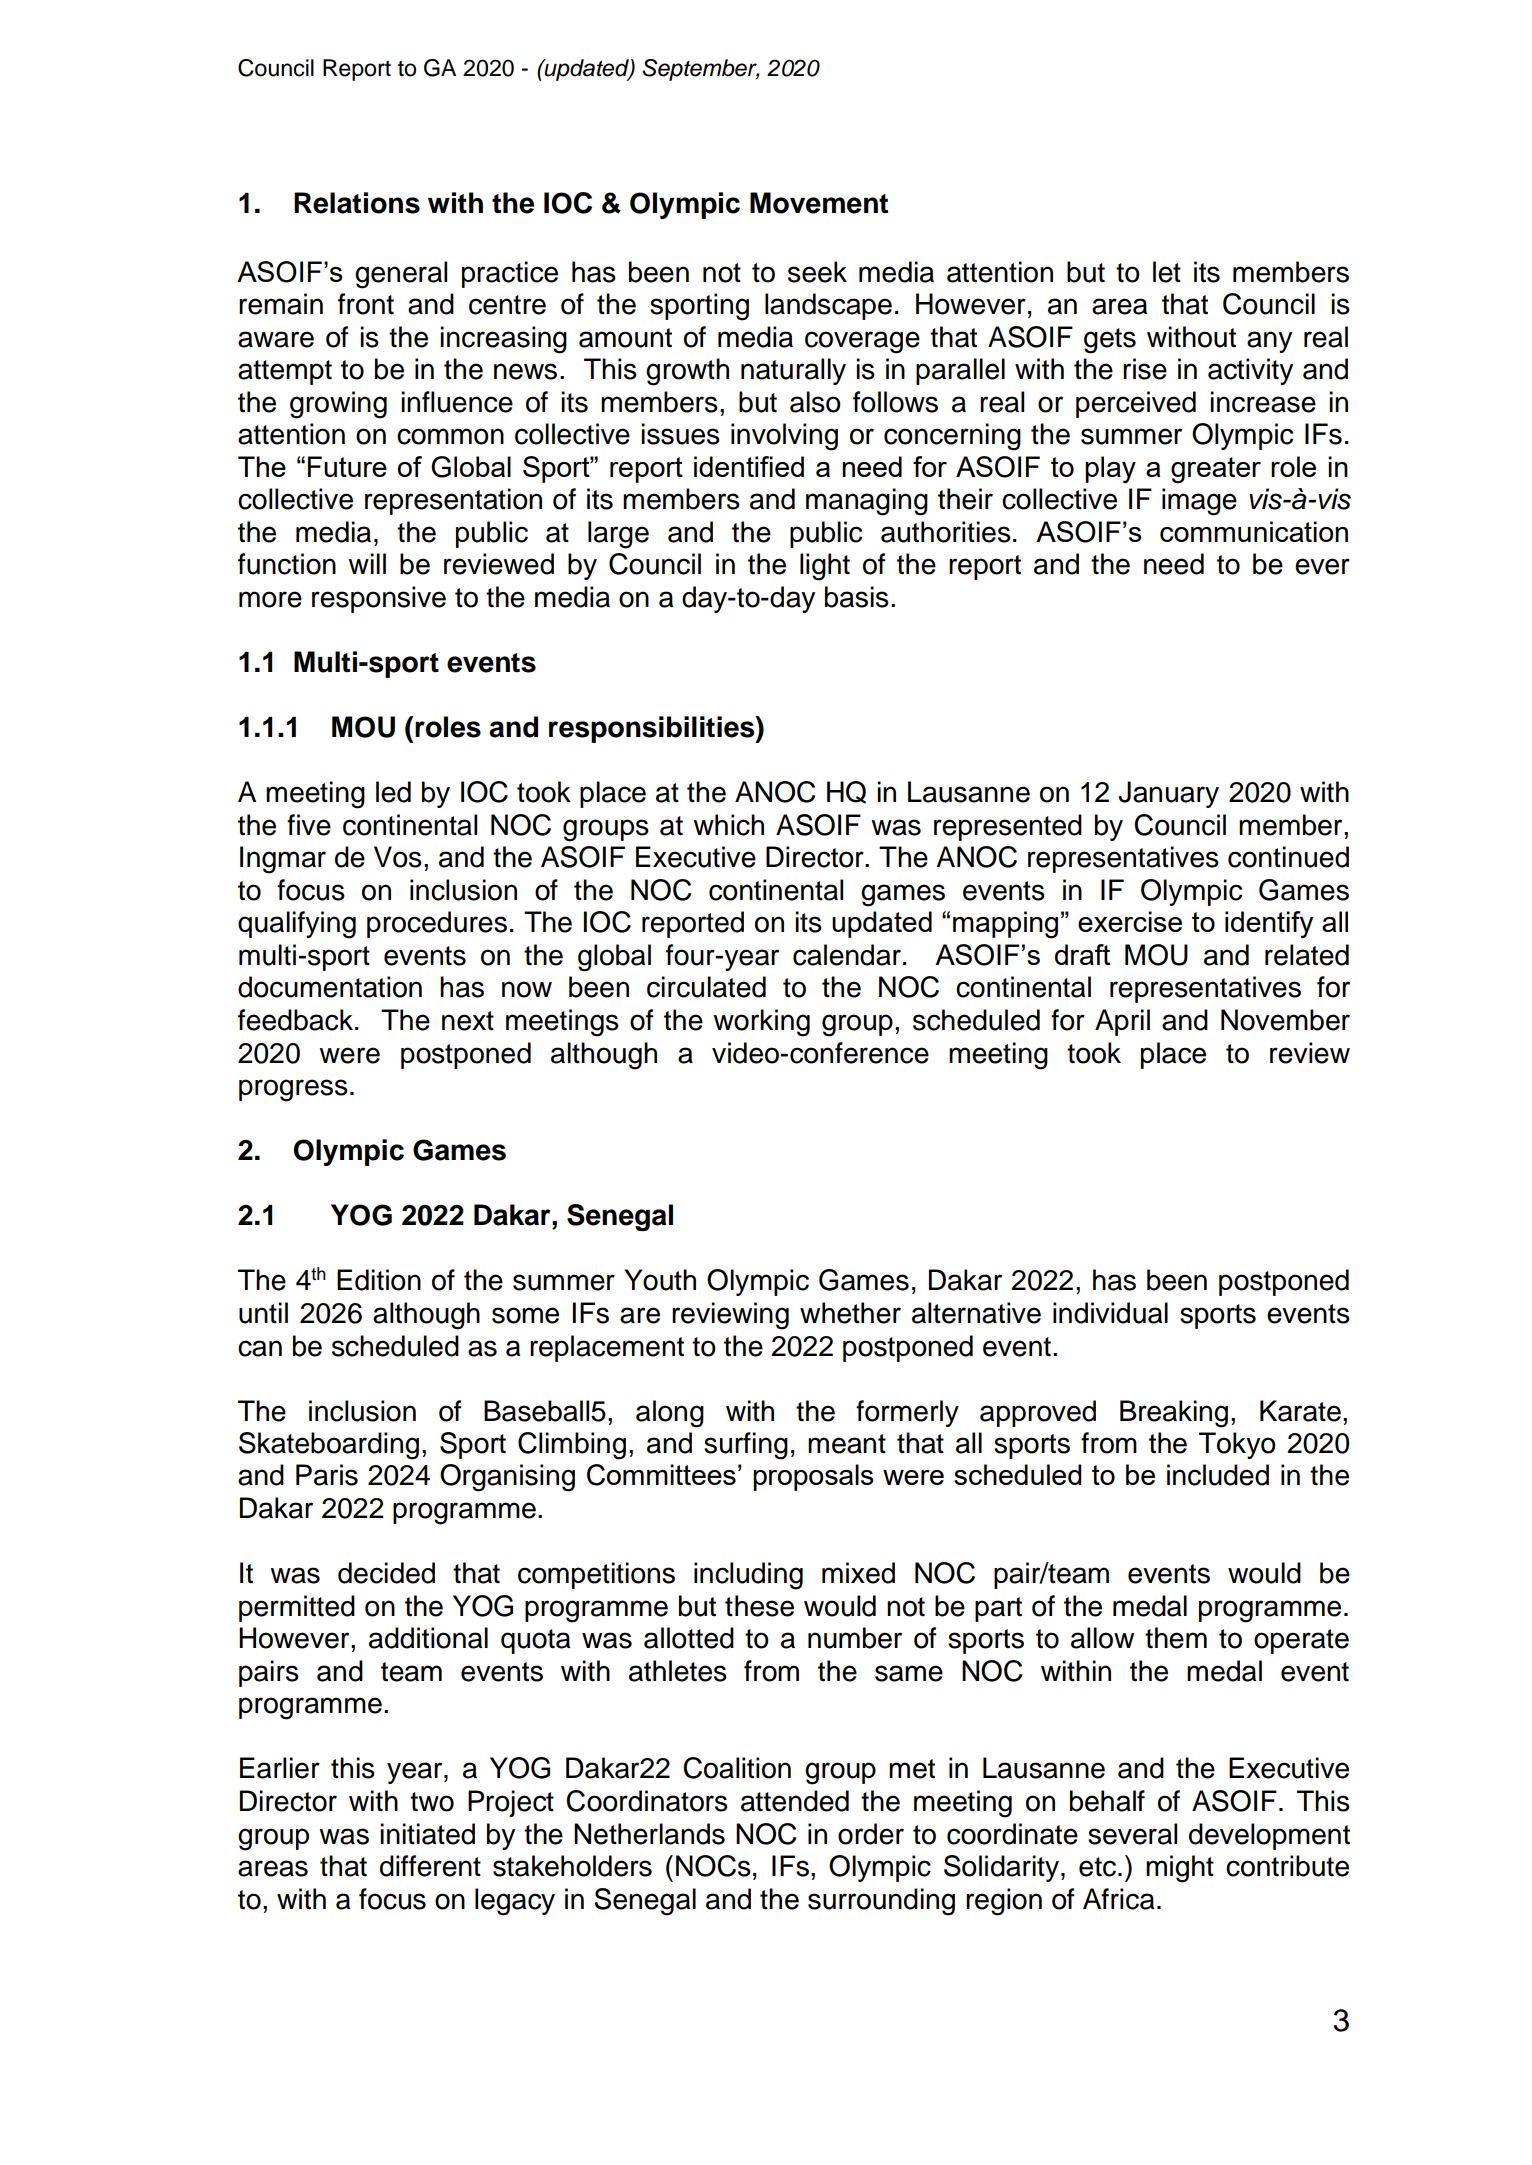  I want to click on attended, so click(795, 1801).
